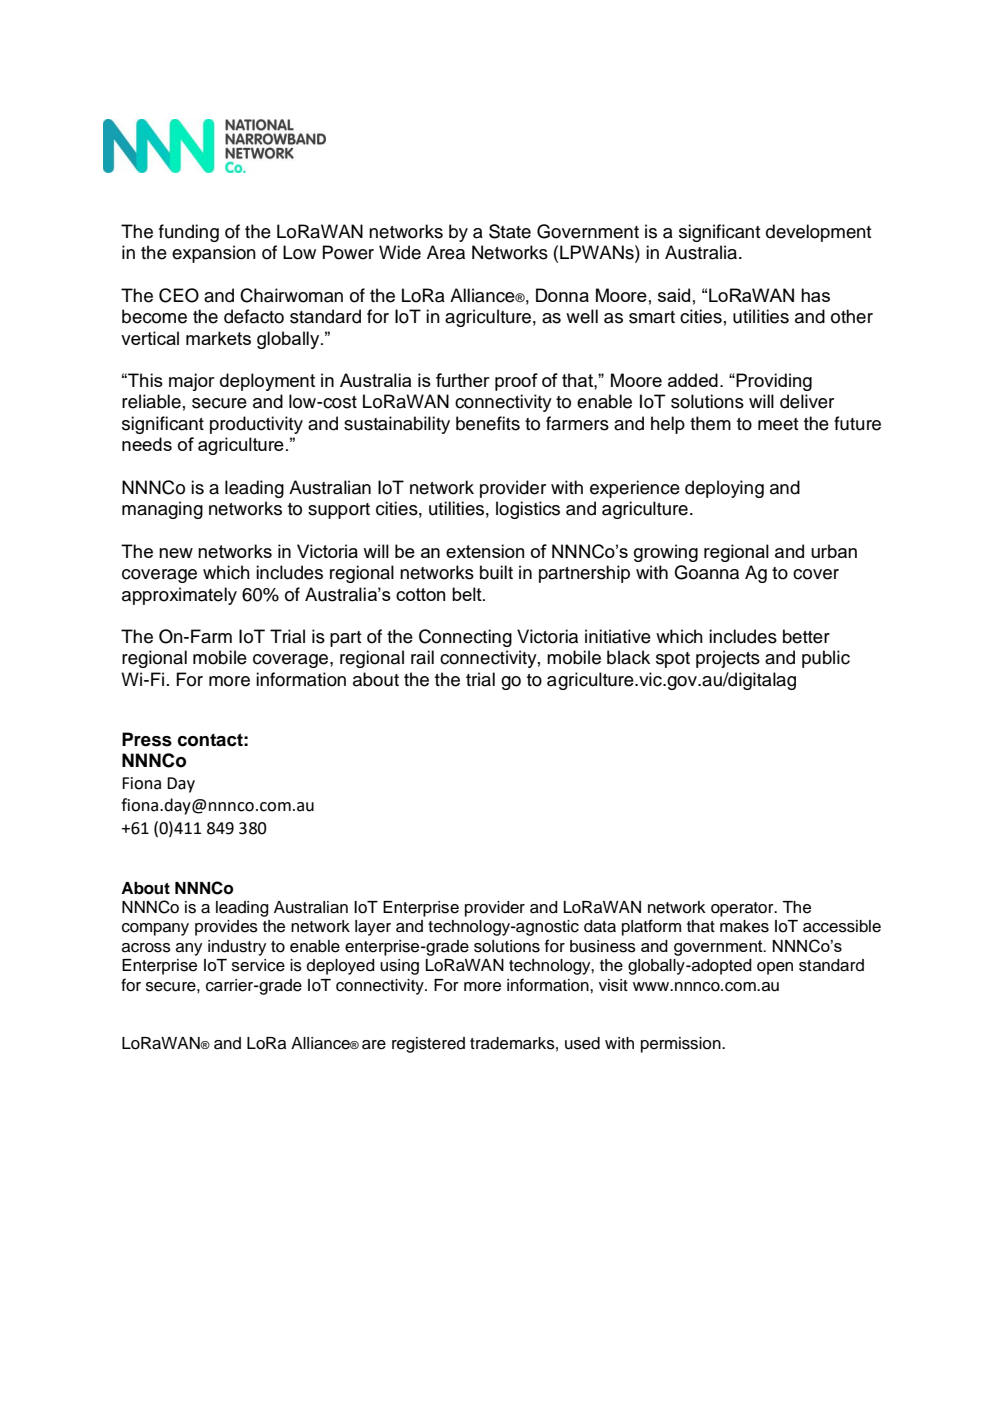 The width and height of the document is (1004, 1420). Describe the element at coordinates (510, 231) in the document. I see `State` at that location.
